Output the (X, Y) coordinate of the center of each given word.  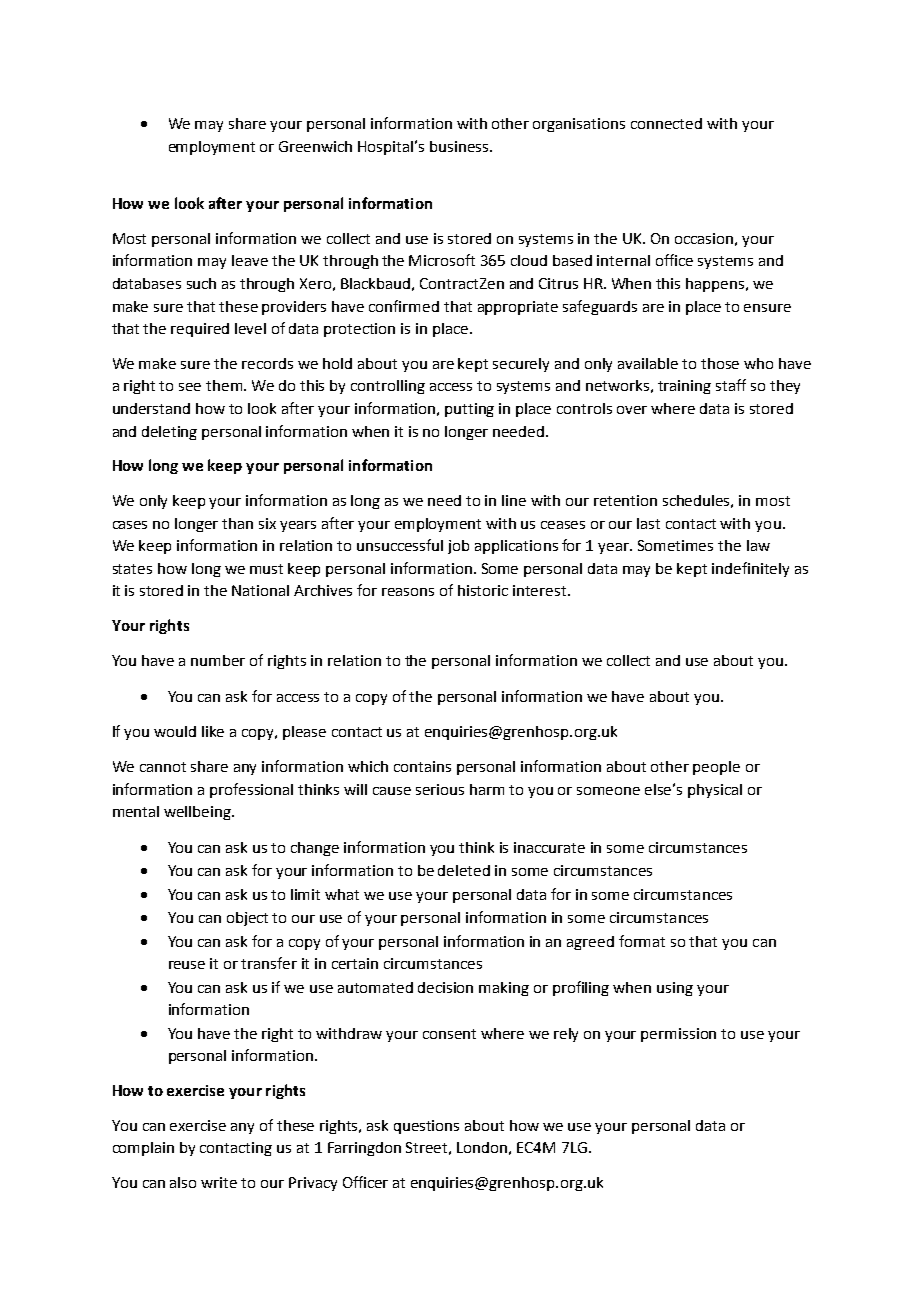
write (219, 1182)
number (218, 660)
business (460, 146)
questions (426, 1127)
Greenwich (315, 146)
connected (666, 123)
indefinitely (750, 569)
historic (483, 590)
